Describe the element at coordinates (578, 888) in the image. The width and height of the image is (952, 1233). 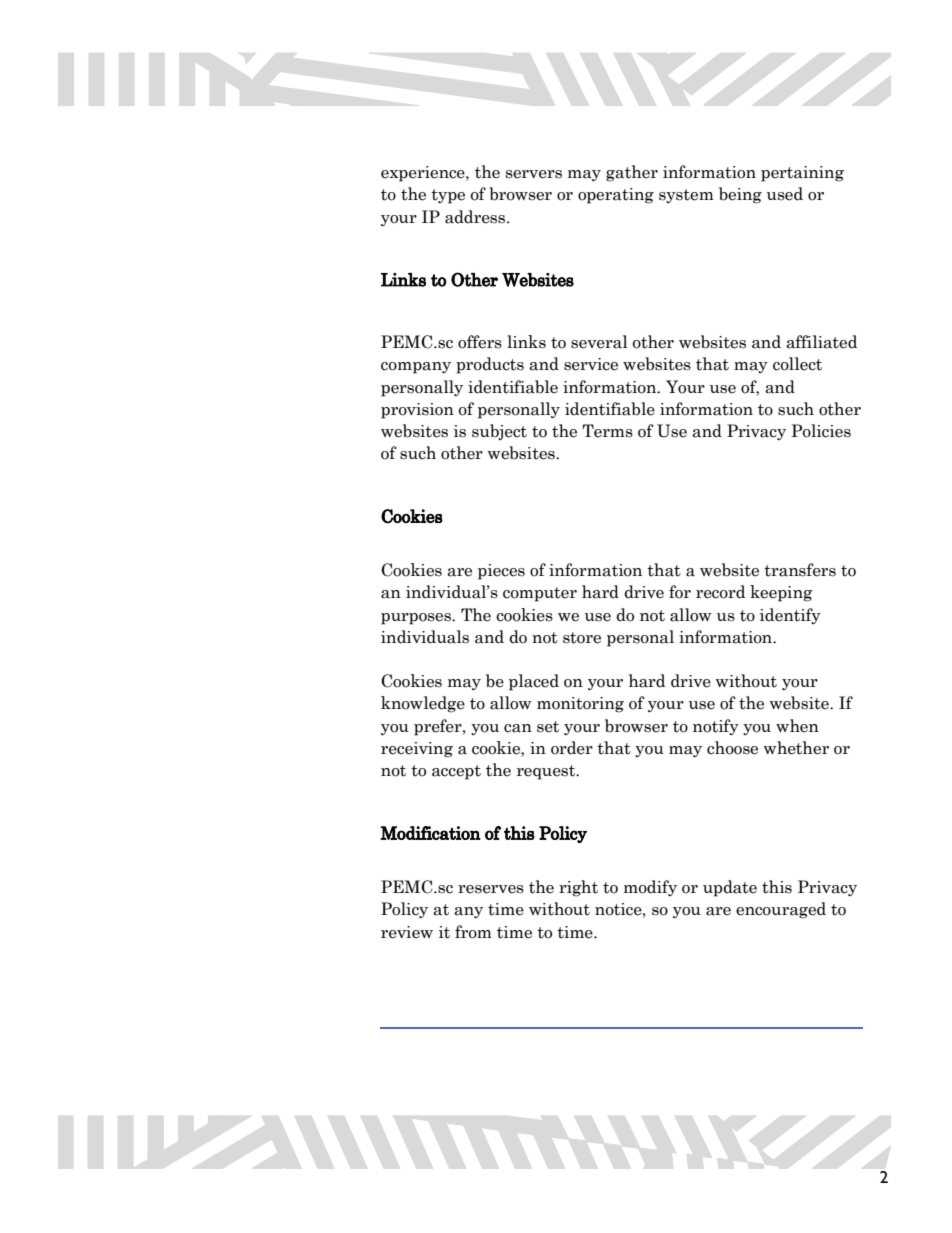
I see `right` at that location.
